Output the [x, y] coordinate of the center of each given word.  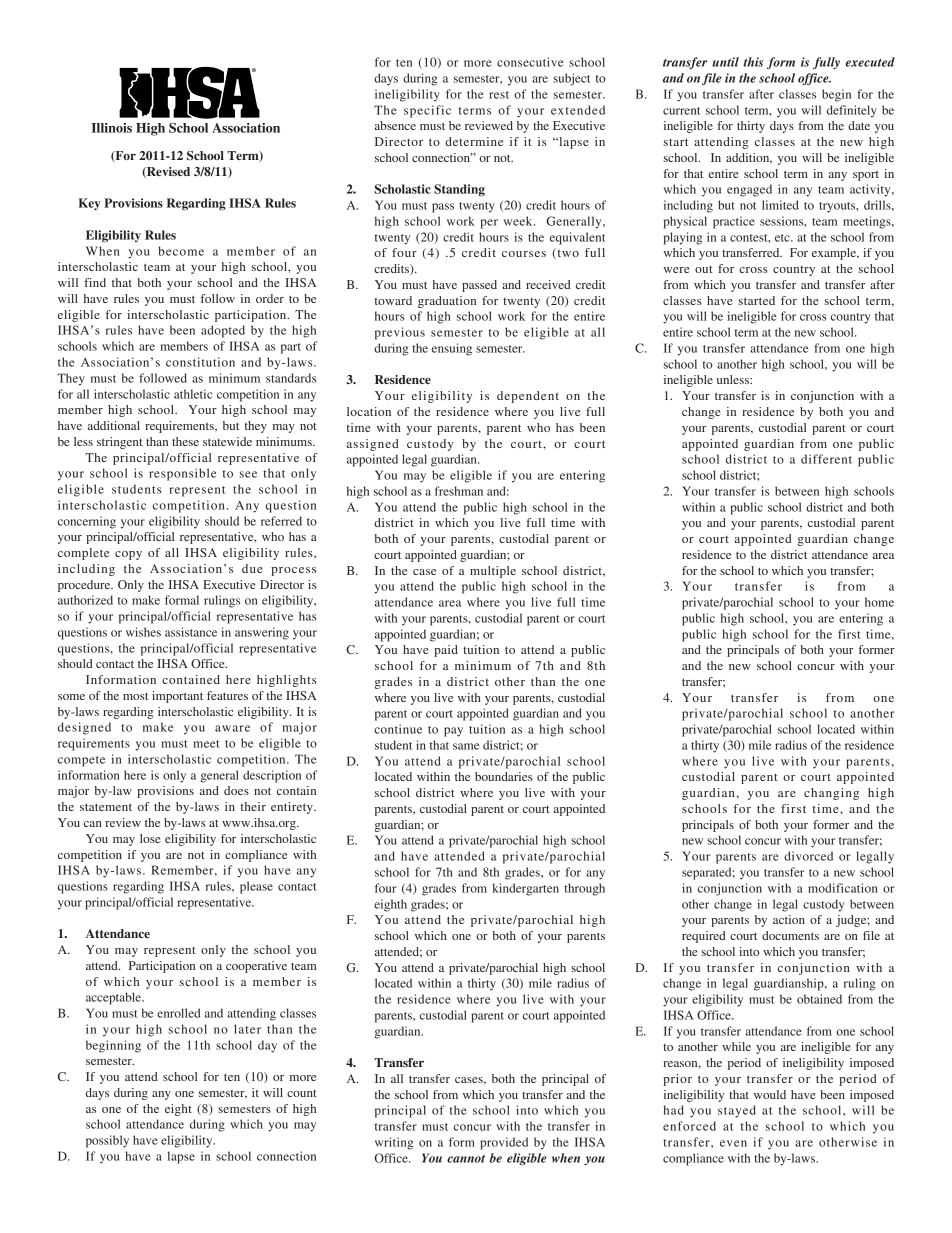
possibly [107, 1141]
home [879, 602]
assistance [191, 632]
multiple [493, 572]
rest [499, 95]
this [753, 62]
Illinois [111, 128]
